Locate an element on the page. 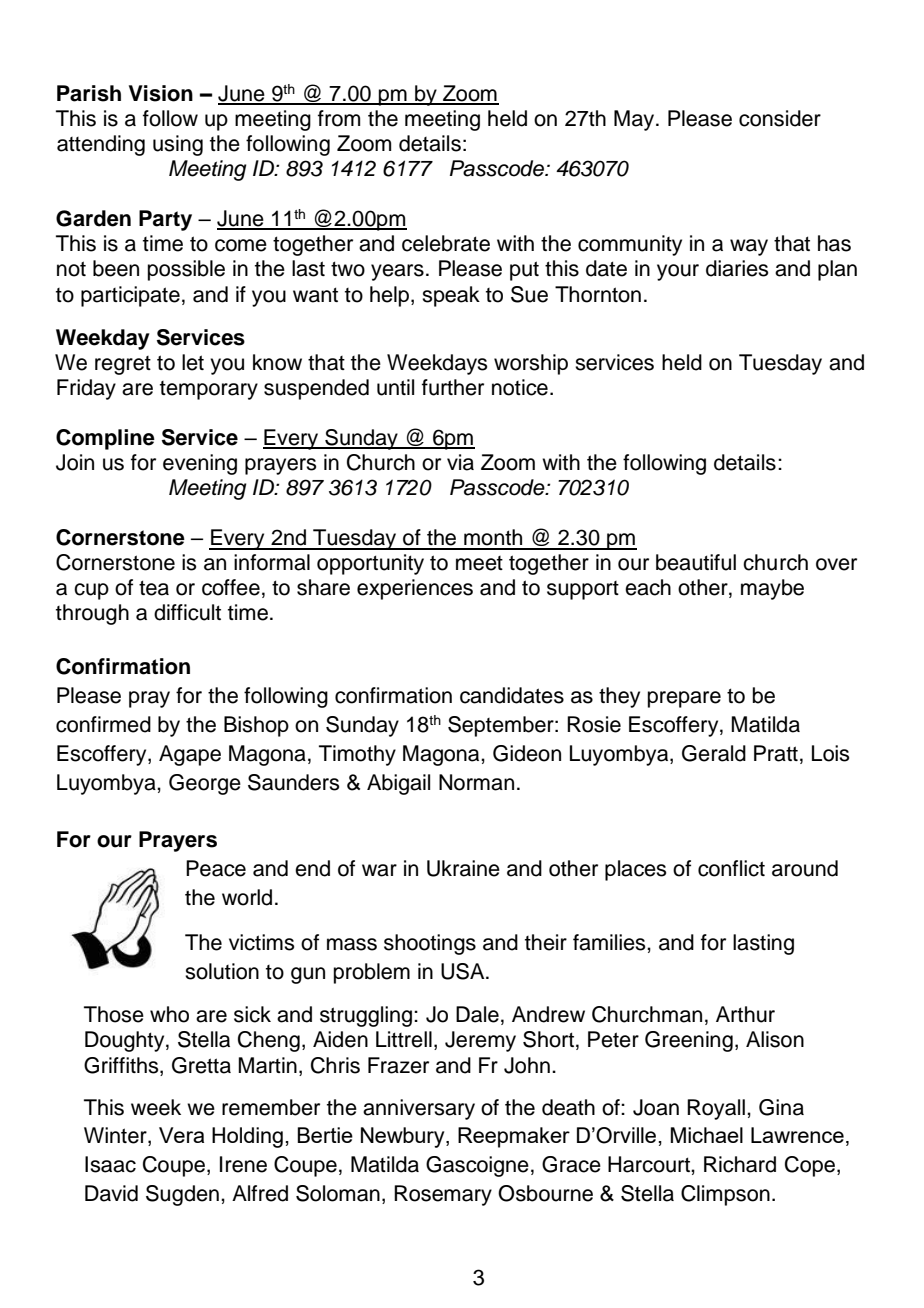  experiences is located at coordinates (415, 589).
